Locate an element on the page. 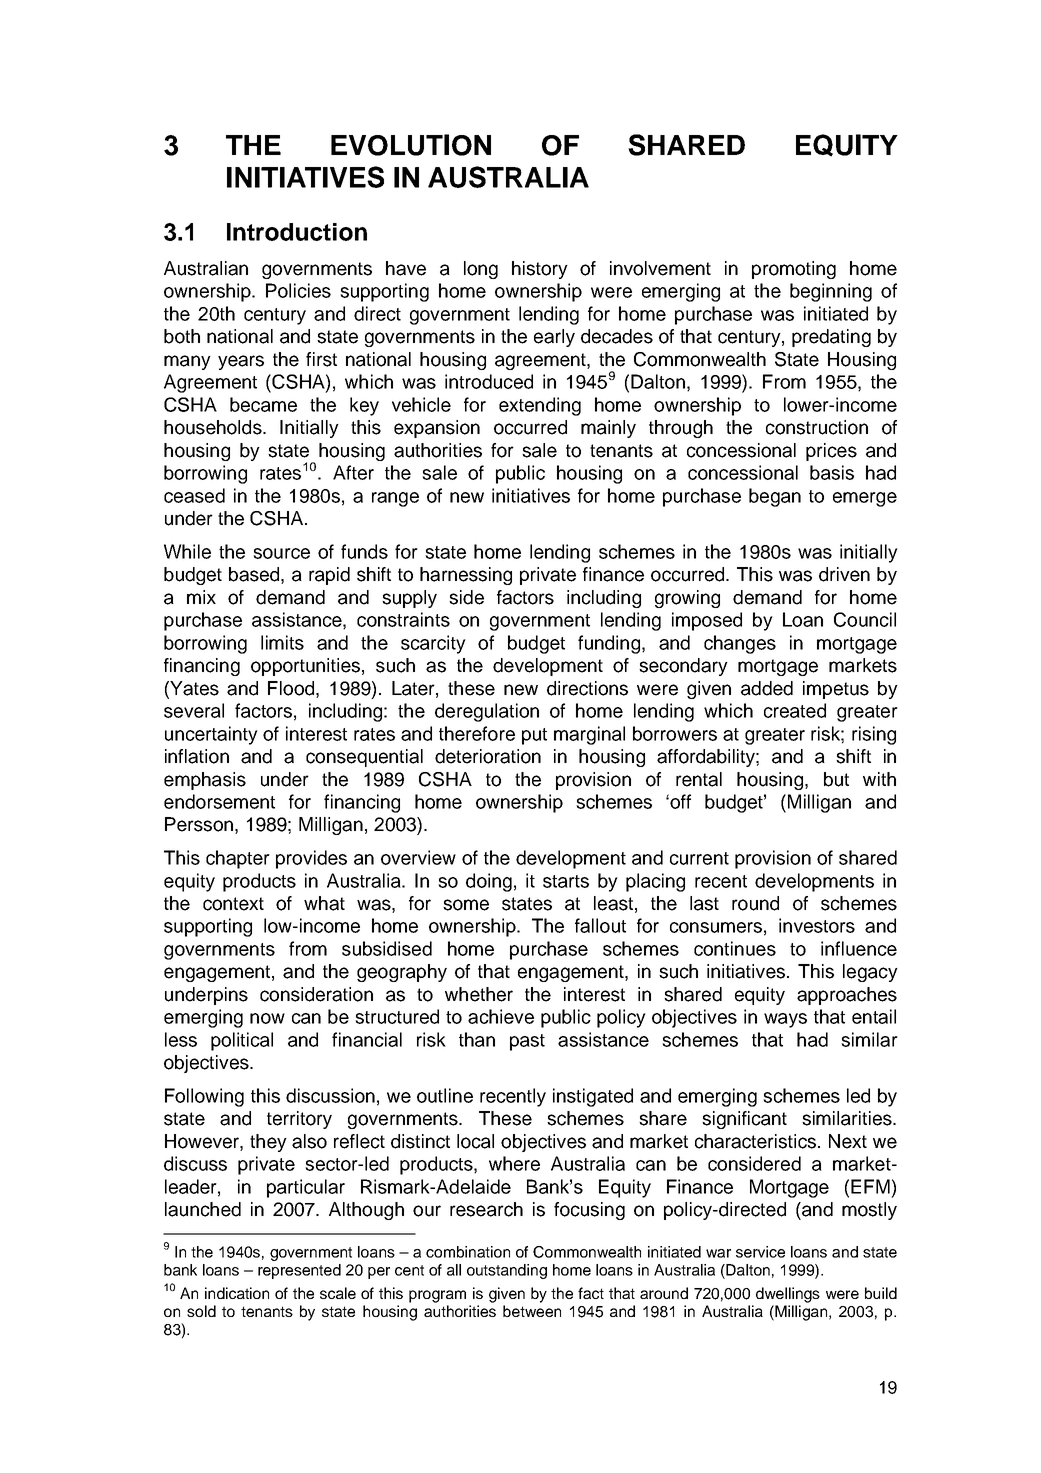 This image has height=1473, width=1041. put is located at coordinates (534, 736).
